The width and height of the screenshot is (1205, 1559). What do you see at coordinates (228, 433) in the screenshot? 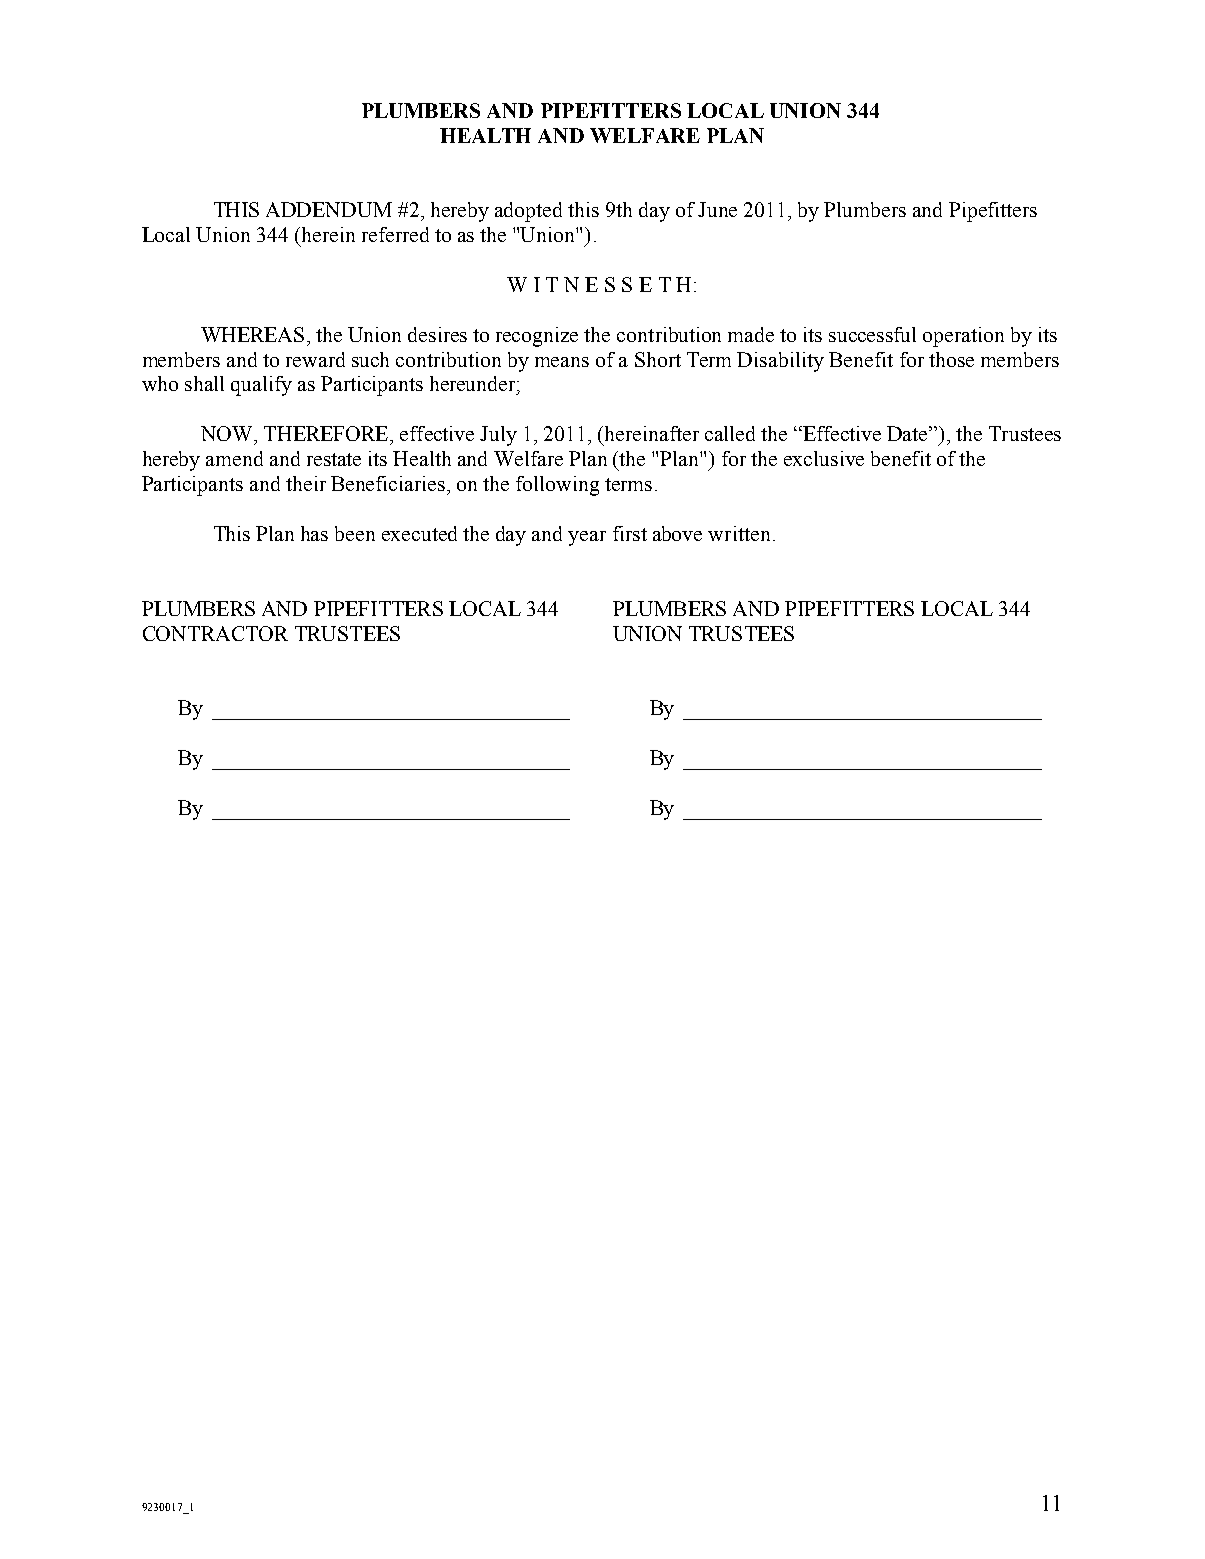
I see `NOW` at bounding box center [228, 433].
